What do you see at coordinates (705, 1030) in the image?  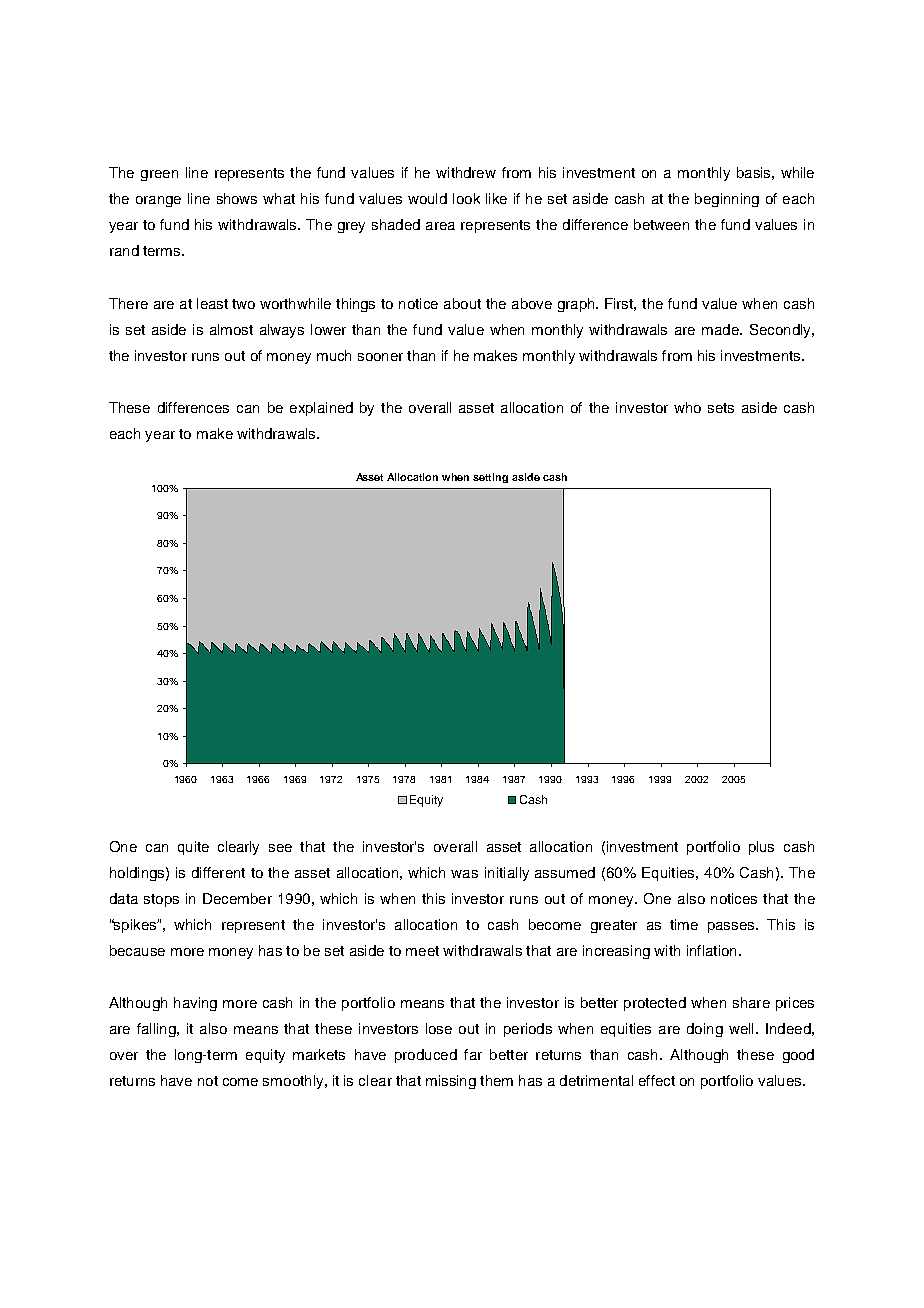 I see `doing` at bounding box center [705, 1030].
